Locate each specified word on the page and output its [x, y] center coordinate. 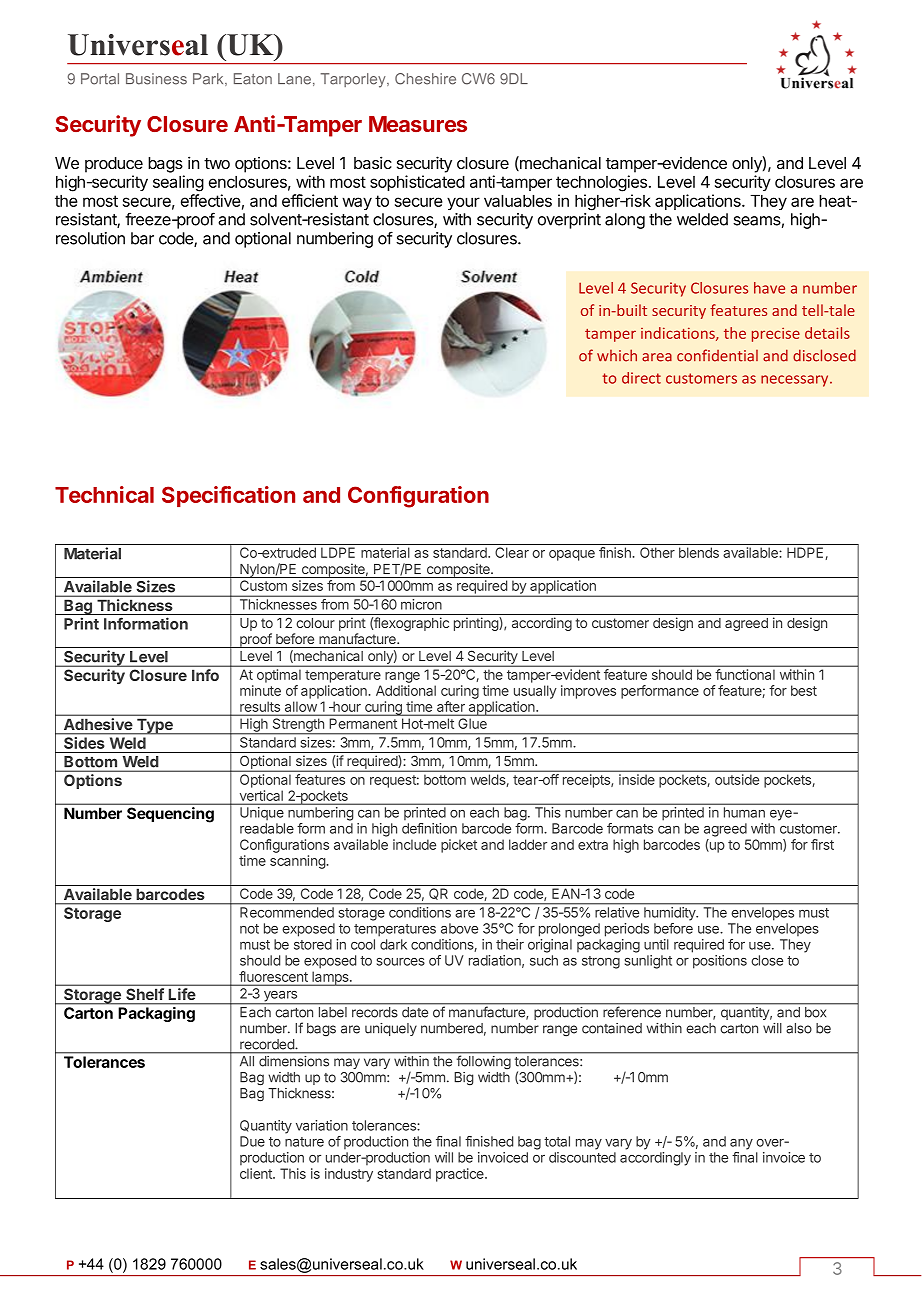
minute [260, 690]
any [741, 1144]
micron [421, 604]
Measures [418, 124]
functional [745, 674]
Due [252, 1141]
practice [461, 1175]
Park [209, 79]
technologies [603, 183]
